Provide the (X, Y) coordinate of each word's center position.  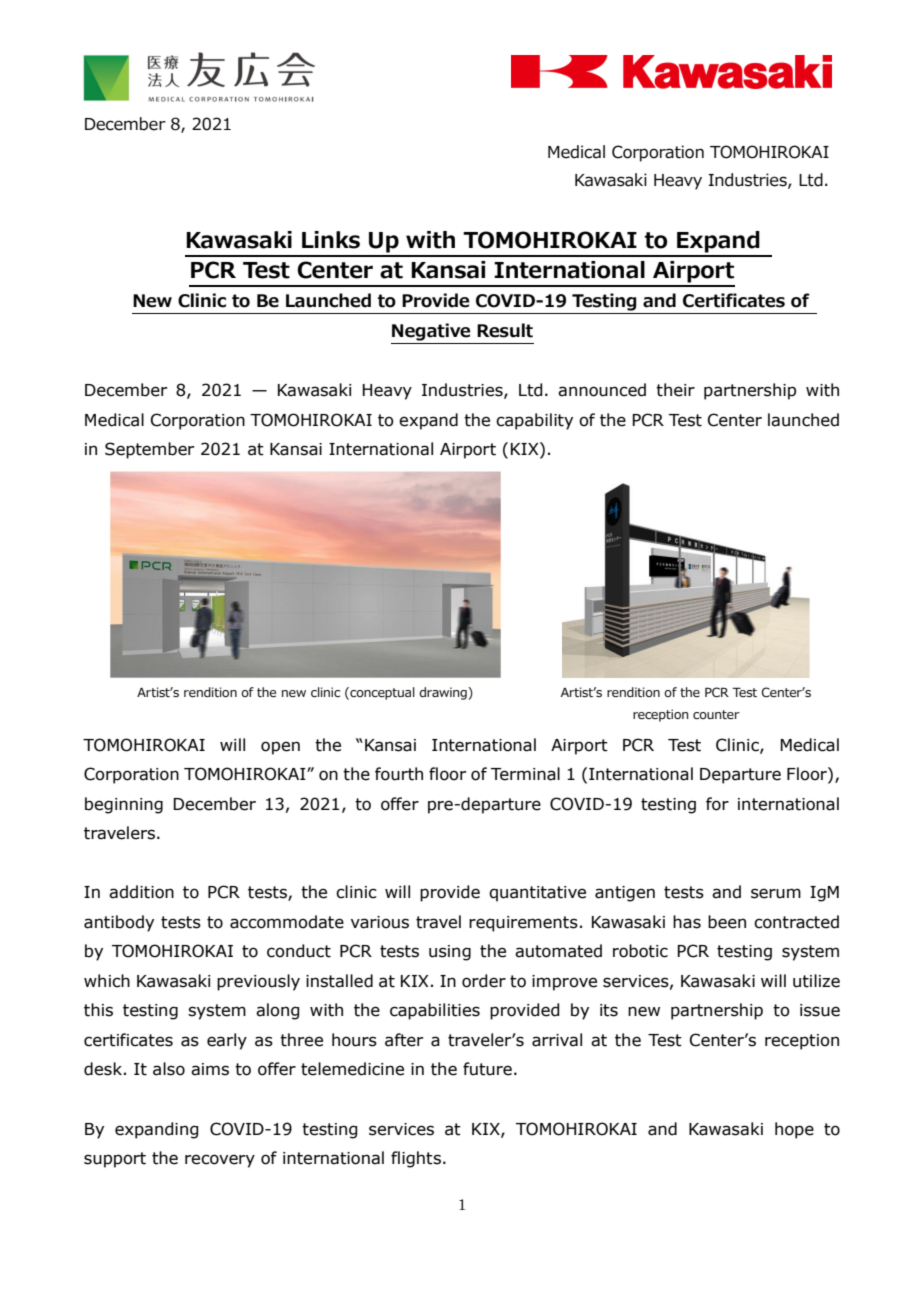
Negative (431, 332)
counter (716, 714)
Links (331, 240)
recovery (220, 1161)
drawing (444, 693)
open (280, 748)
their (675, 390)
